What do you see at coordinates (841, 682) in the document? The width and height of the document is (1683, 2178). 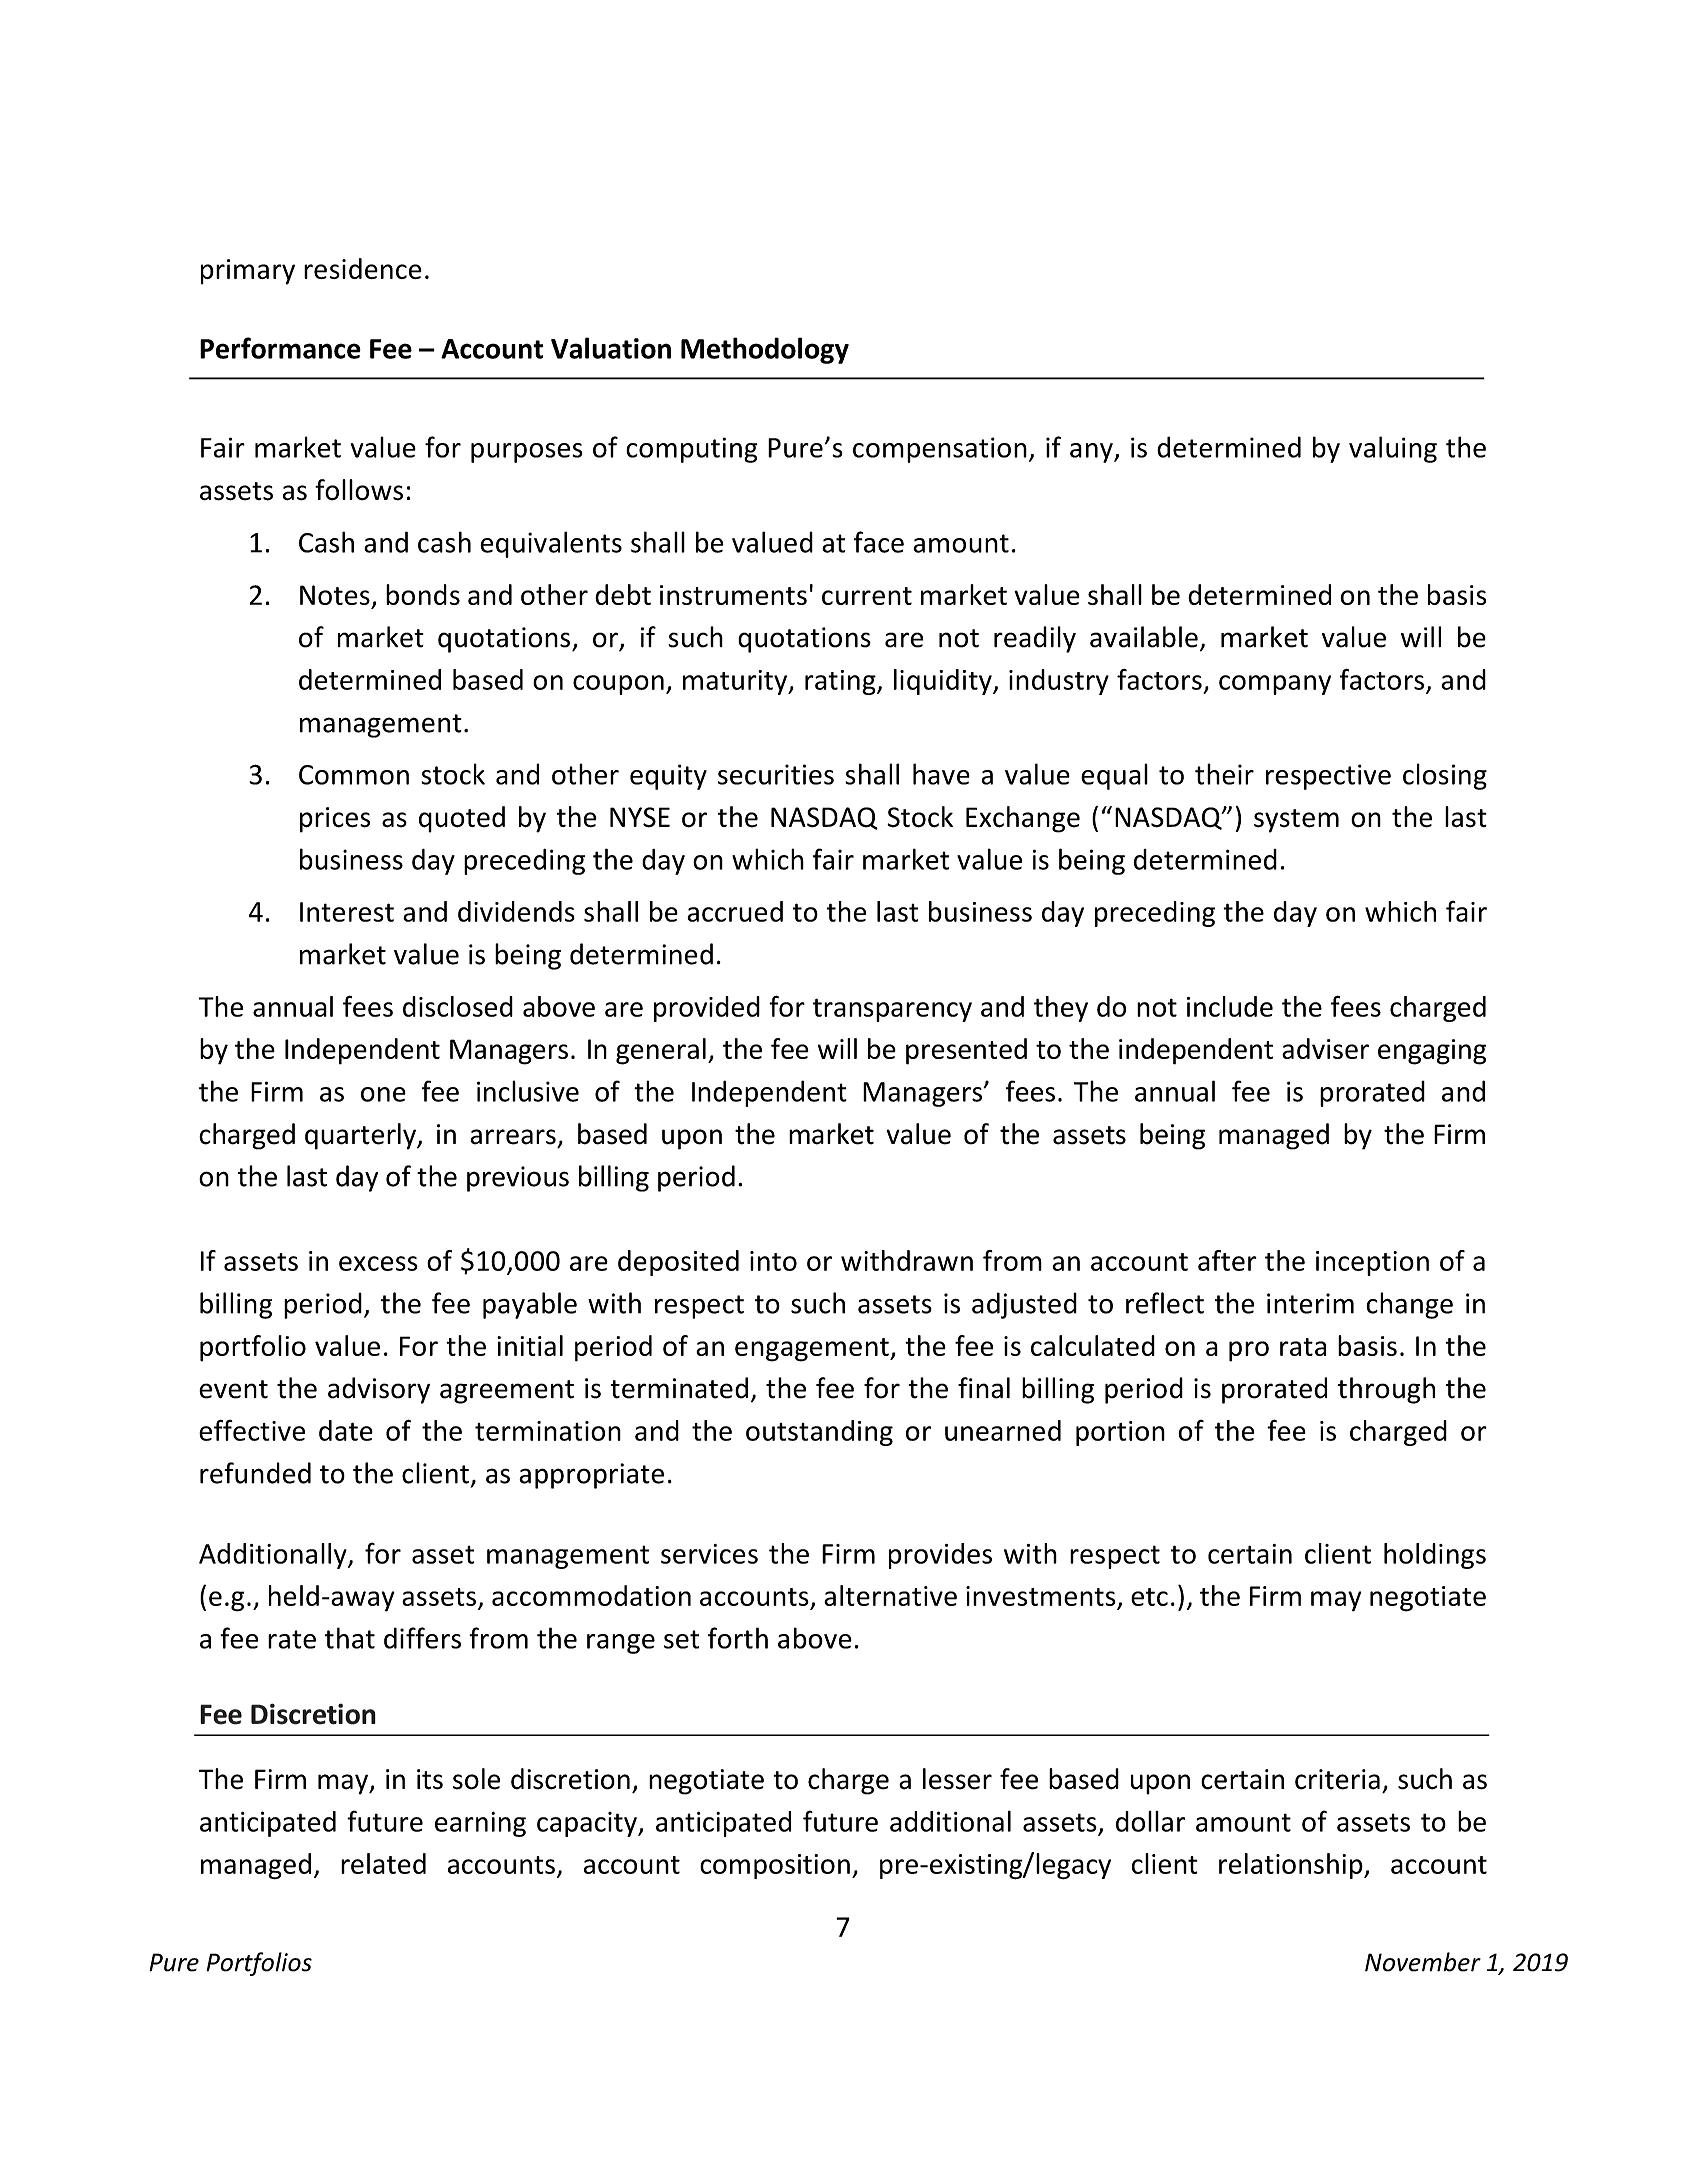 I see `rating` at bounding box center [841, 682].
